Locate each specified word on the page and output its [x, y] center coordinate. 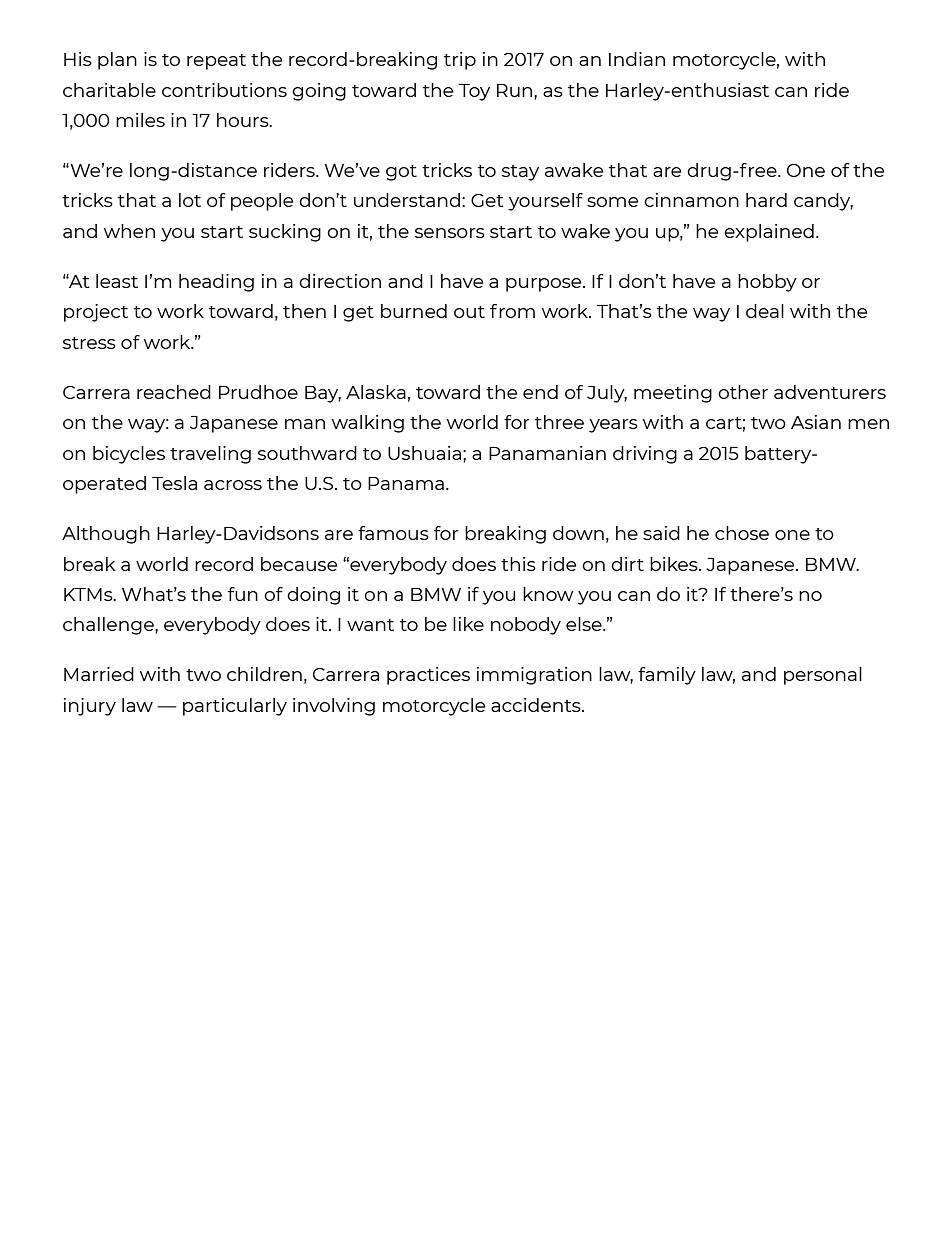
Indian [637, 59]
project [96, 313]
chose [742, 533]
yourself [545, 202]
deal [765, 311]
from [512, 311]
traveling [210, 455]
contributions [224, 90]
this [518, 564]
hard [766, 200]
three [559, 422]
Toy [474, 92]
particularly [235, 707]
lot [190, 200]
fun [243, 594]
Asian [816, 422]
